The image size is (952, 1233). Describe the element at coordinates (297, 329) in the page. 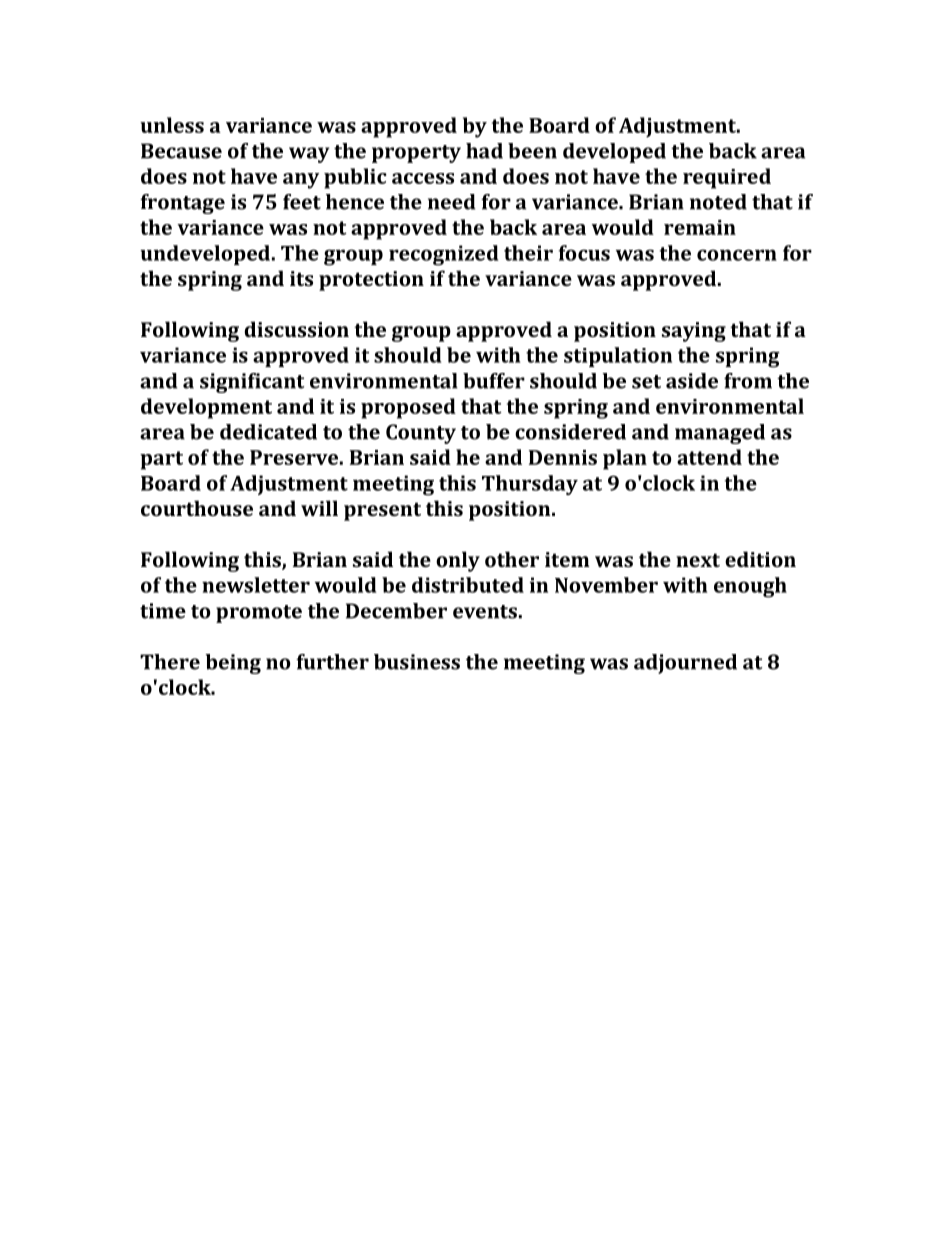

I see `discussion` at that location.
